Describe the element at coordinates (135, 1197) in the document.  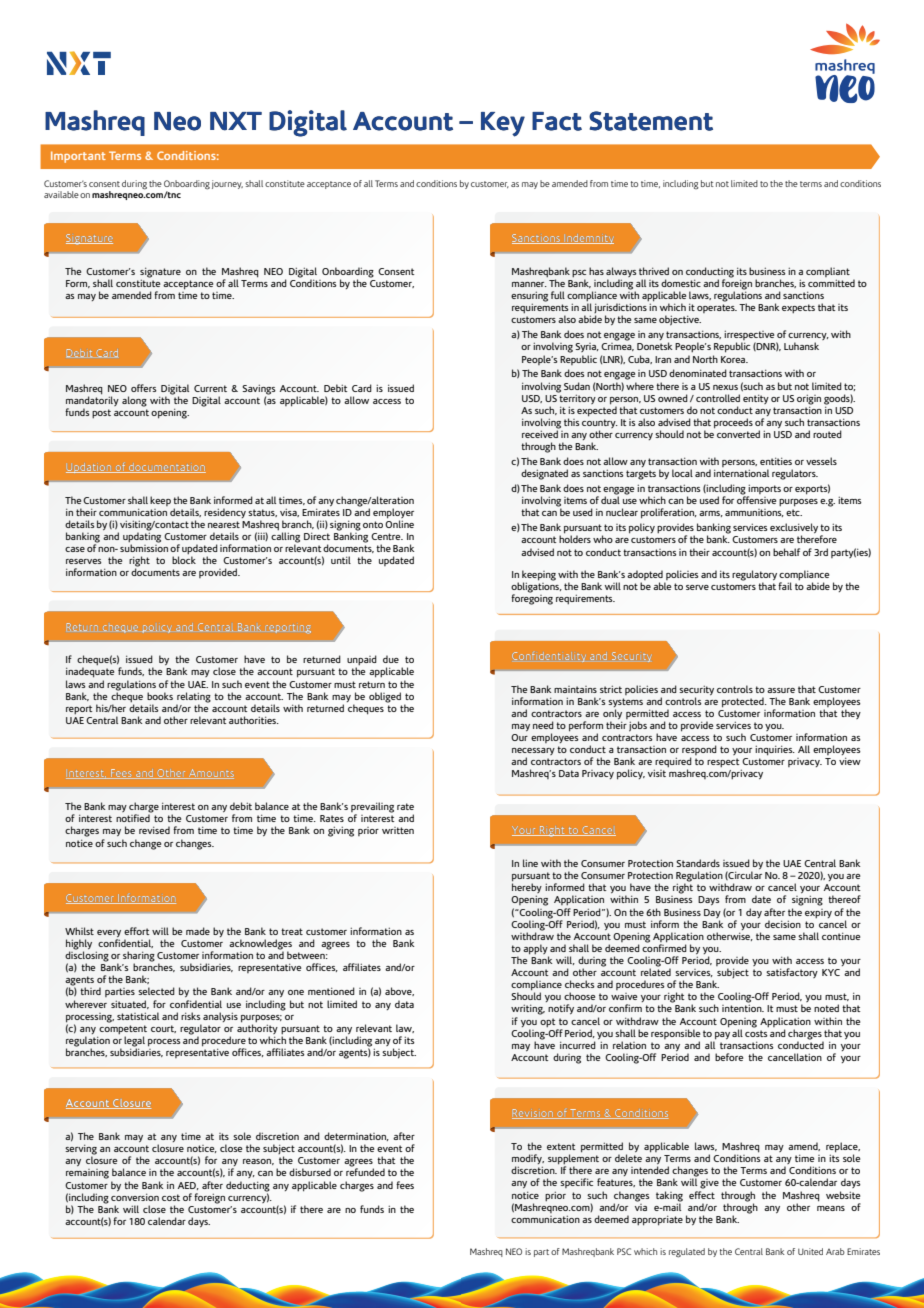
I see `conversion` at that location.
